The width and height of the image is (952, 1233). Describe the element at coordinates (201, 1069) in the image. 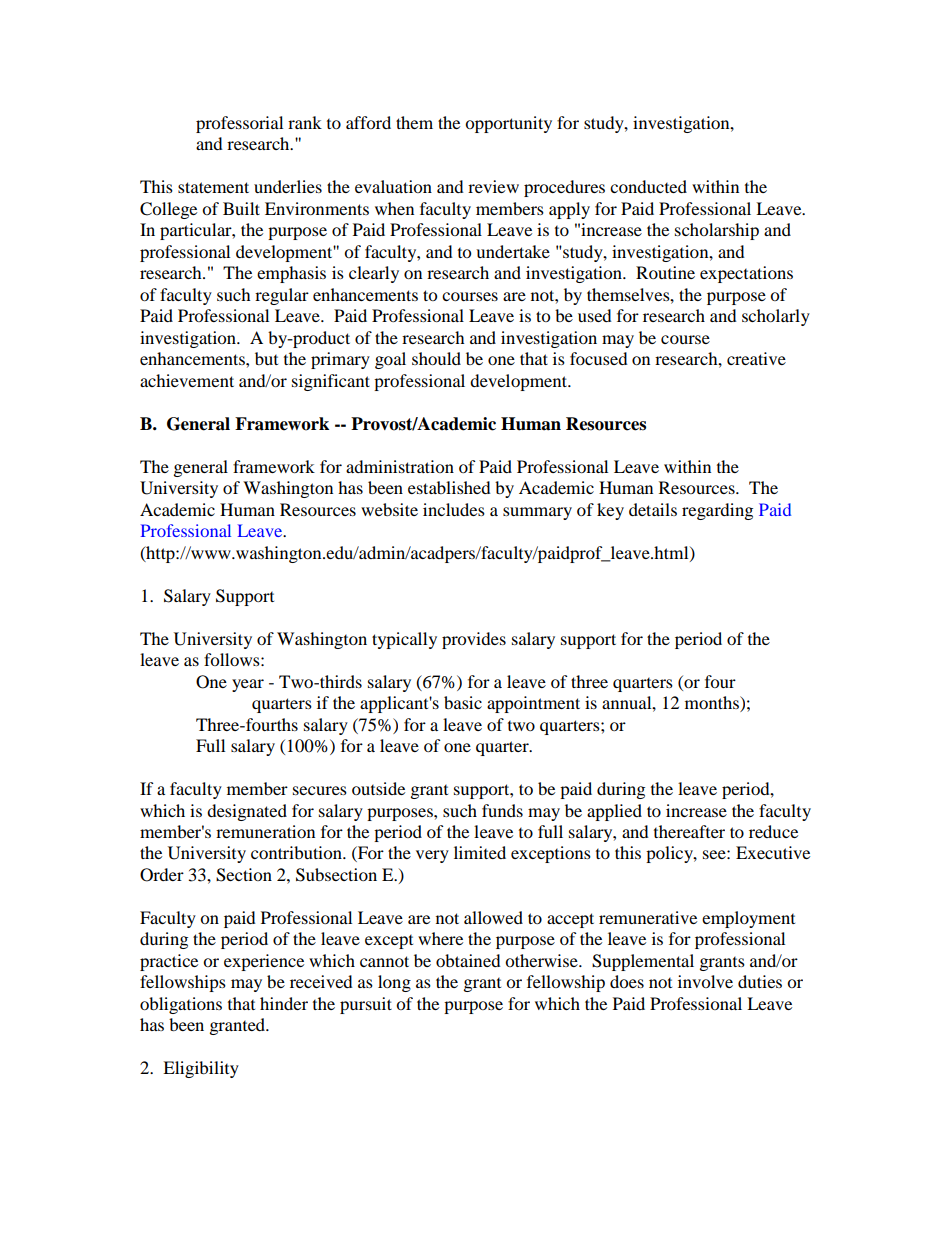

I see `Eligibility` at that location.
